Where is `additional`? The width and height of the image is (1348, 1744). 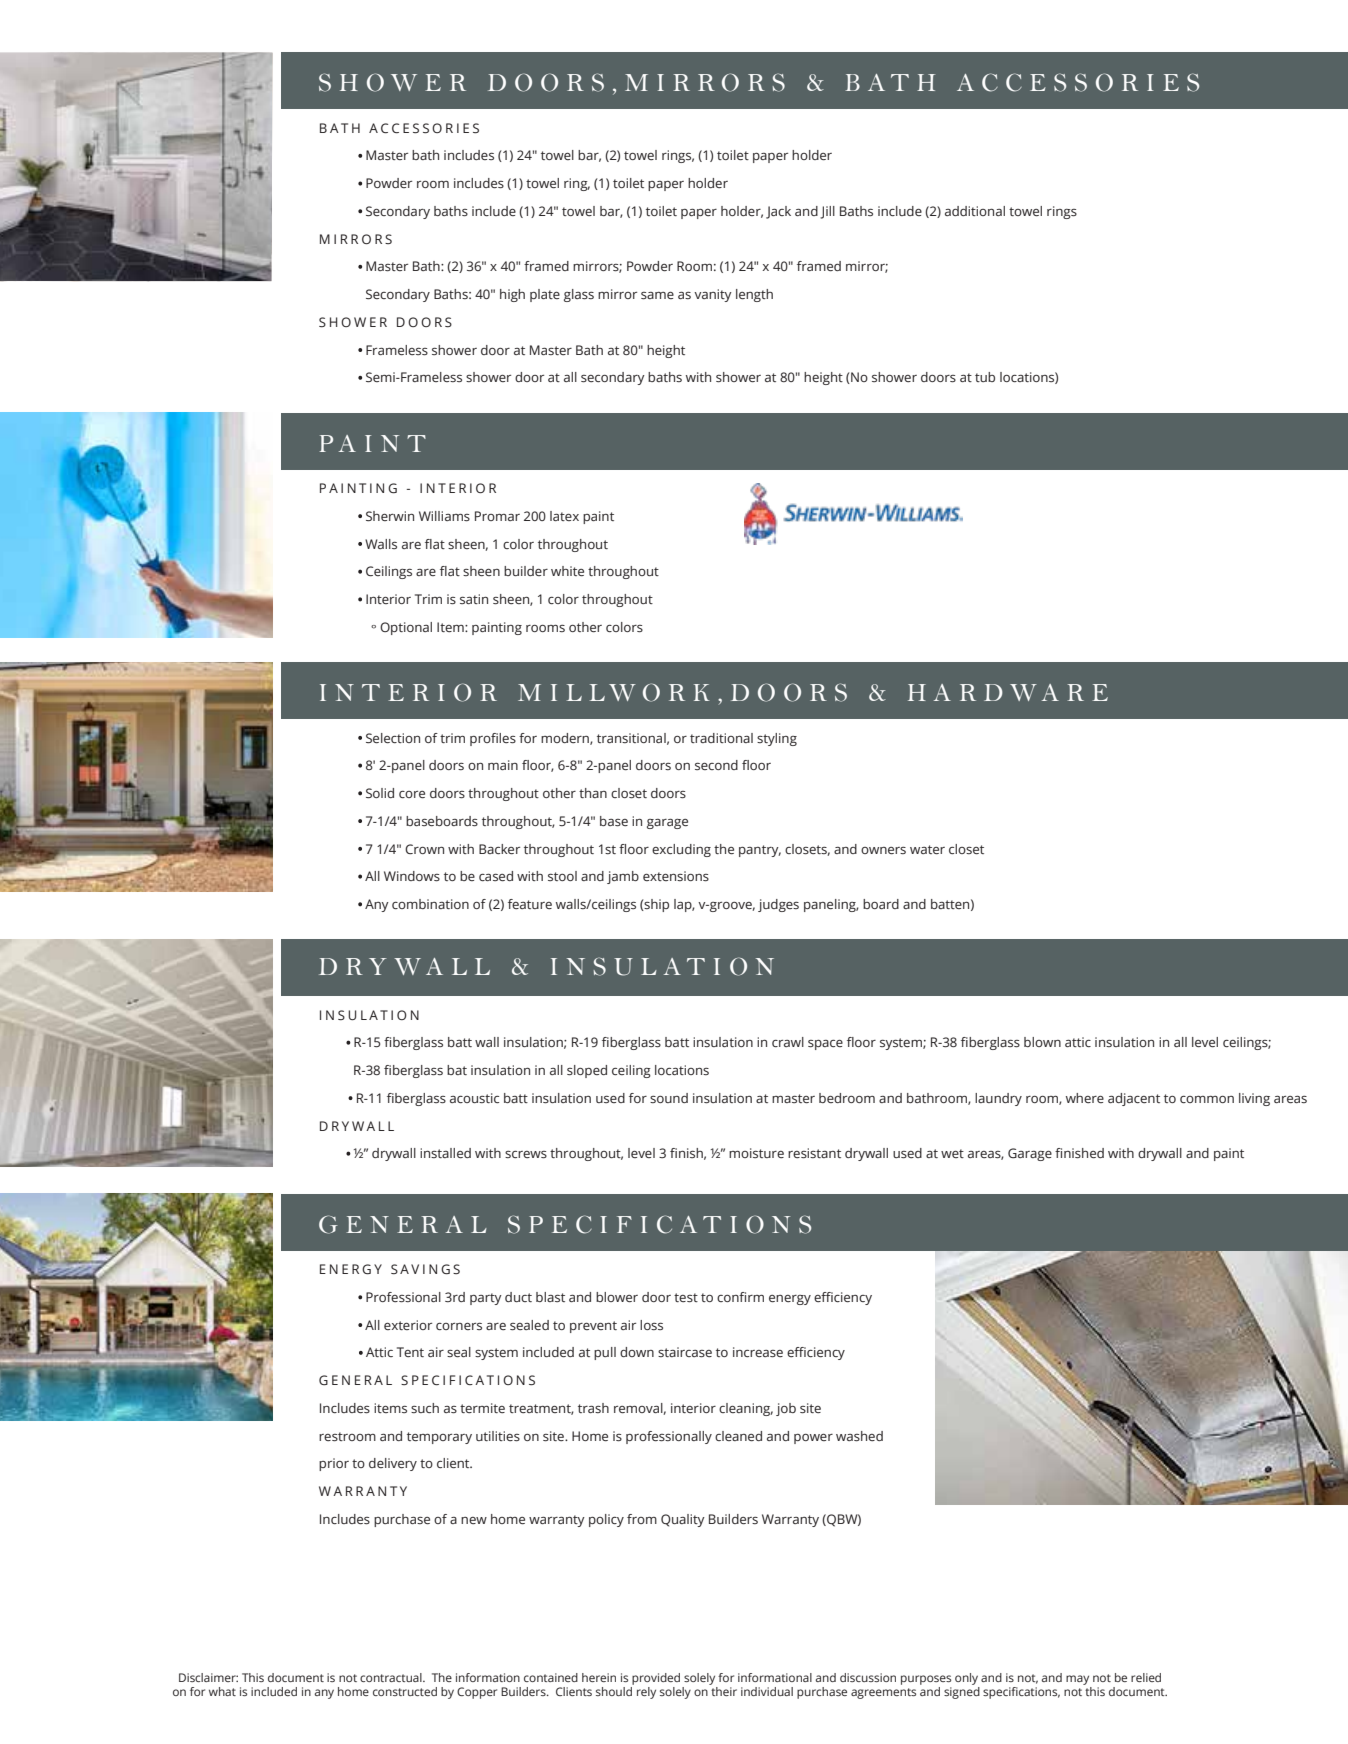
additional is located at coordinates (975, 211).
